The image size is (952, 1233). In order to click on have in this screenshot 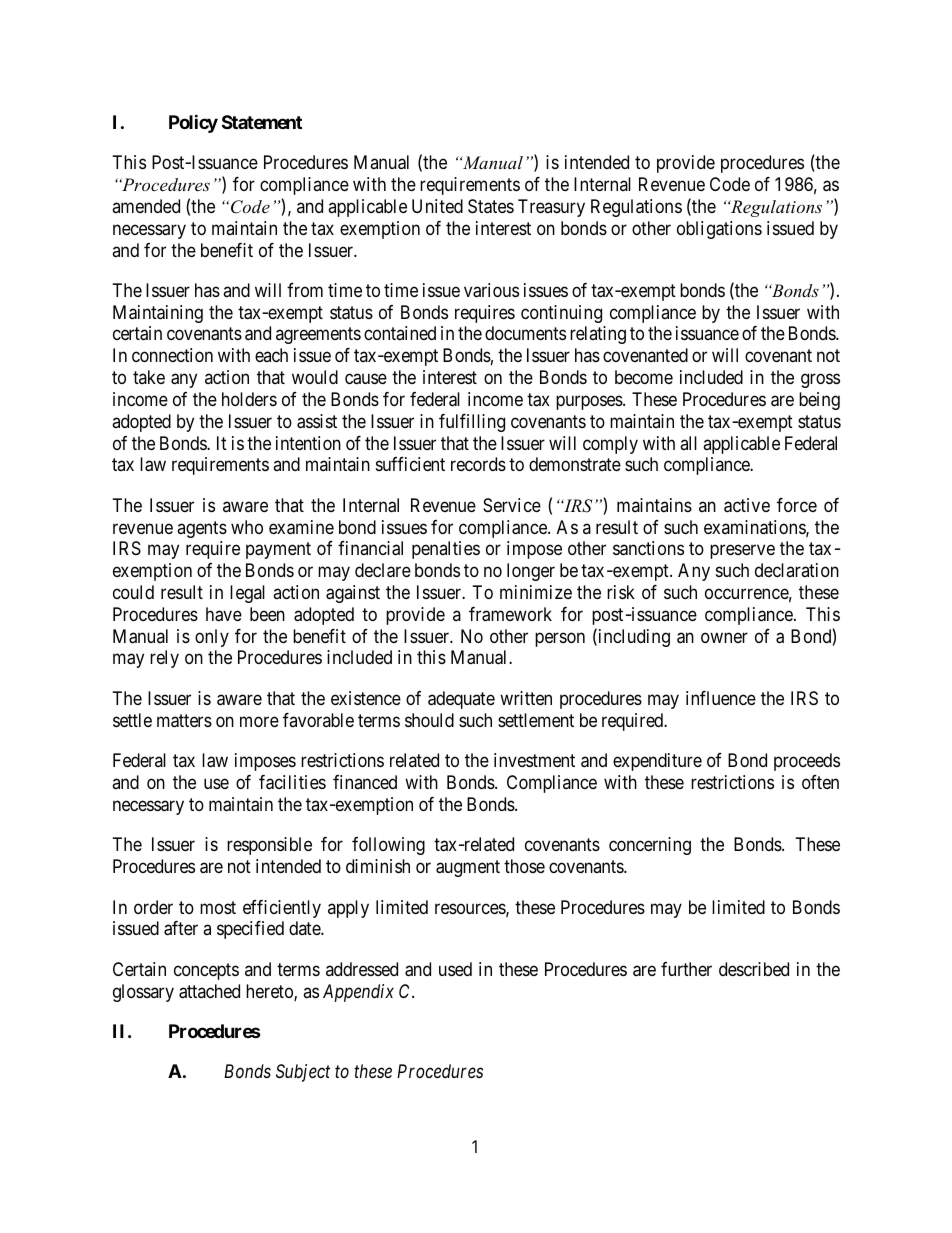, I will do `click(224, 614)`.
